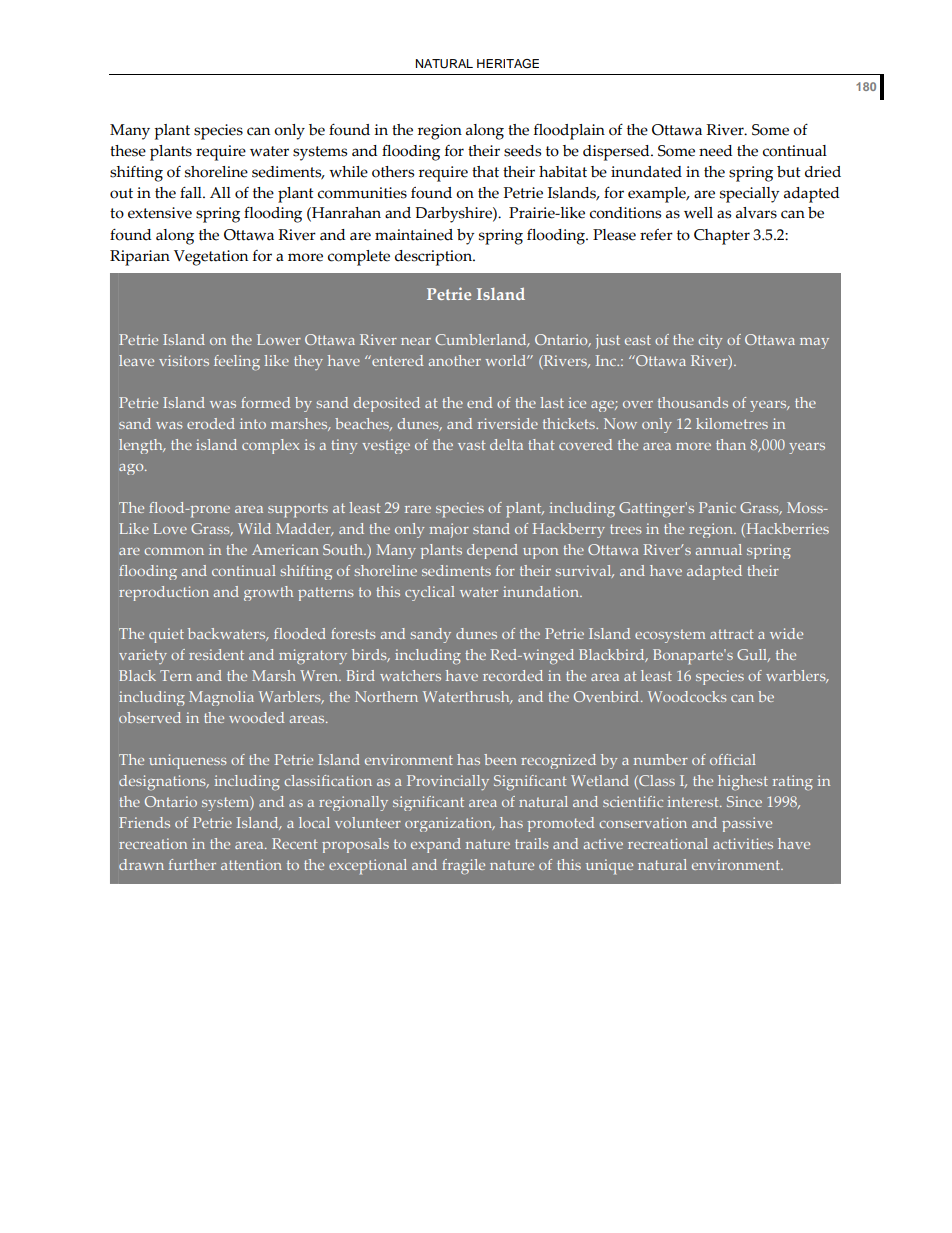  What do you see at coordinates (192, 864) in the screenshot?
I see `further` at bounding box center [192, 864].
